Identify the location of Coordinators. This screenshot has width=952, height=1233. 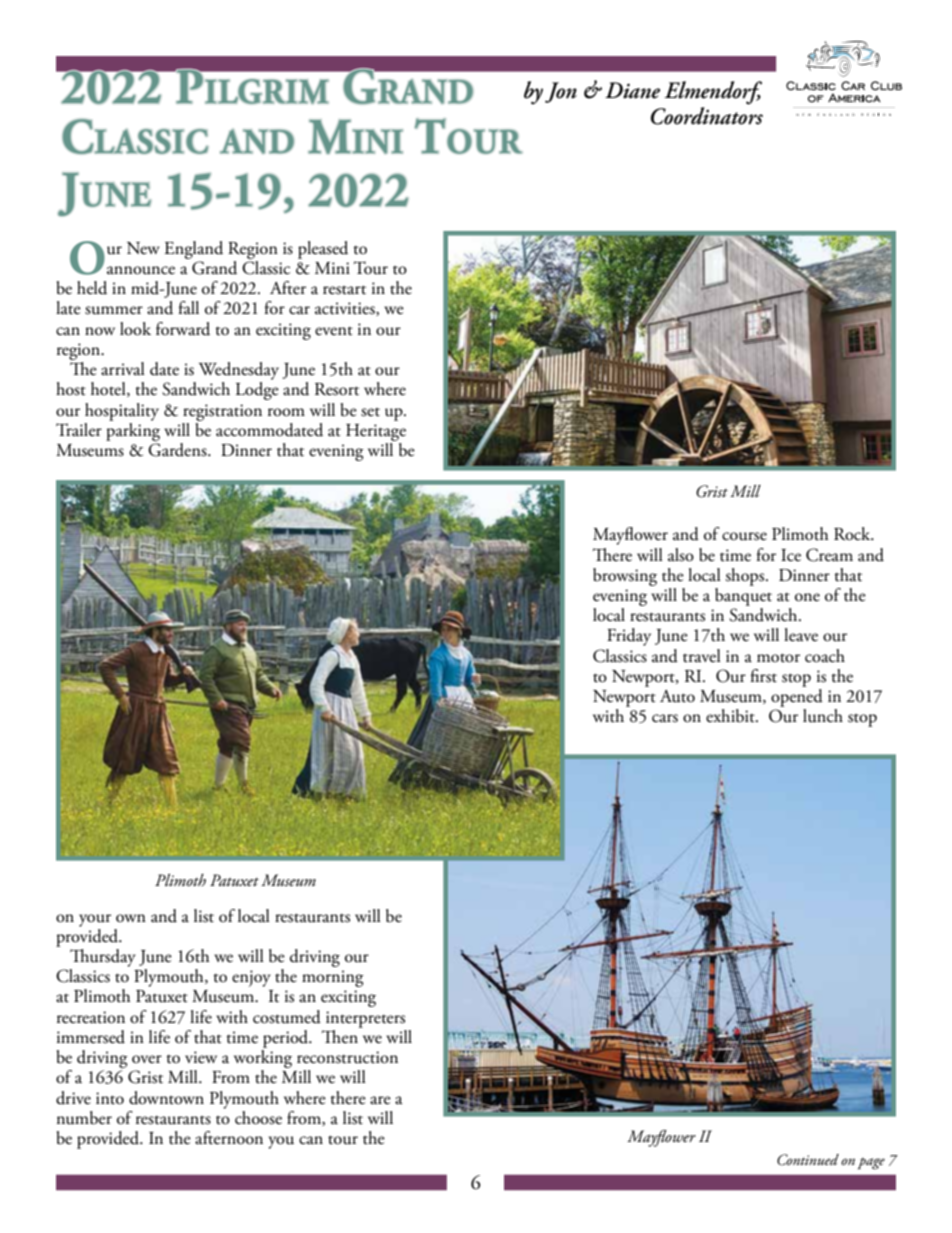
(707, 116).
